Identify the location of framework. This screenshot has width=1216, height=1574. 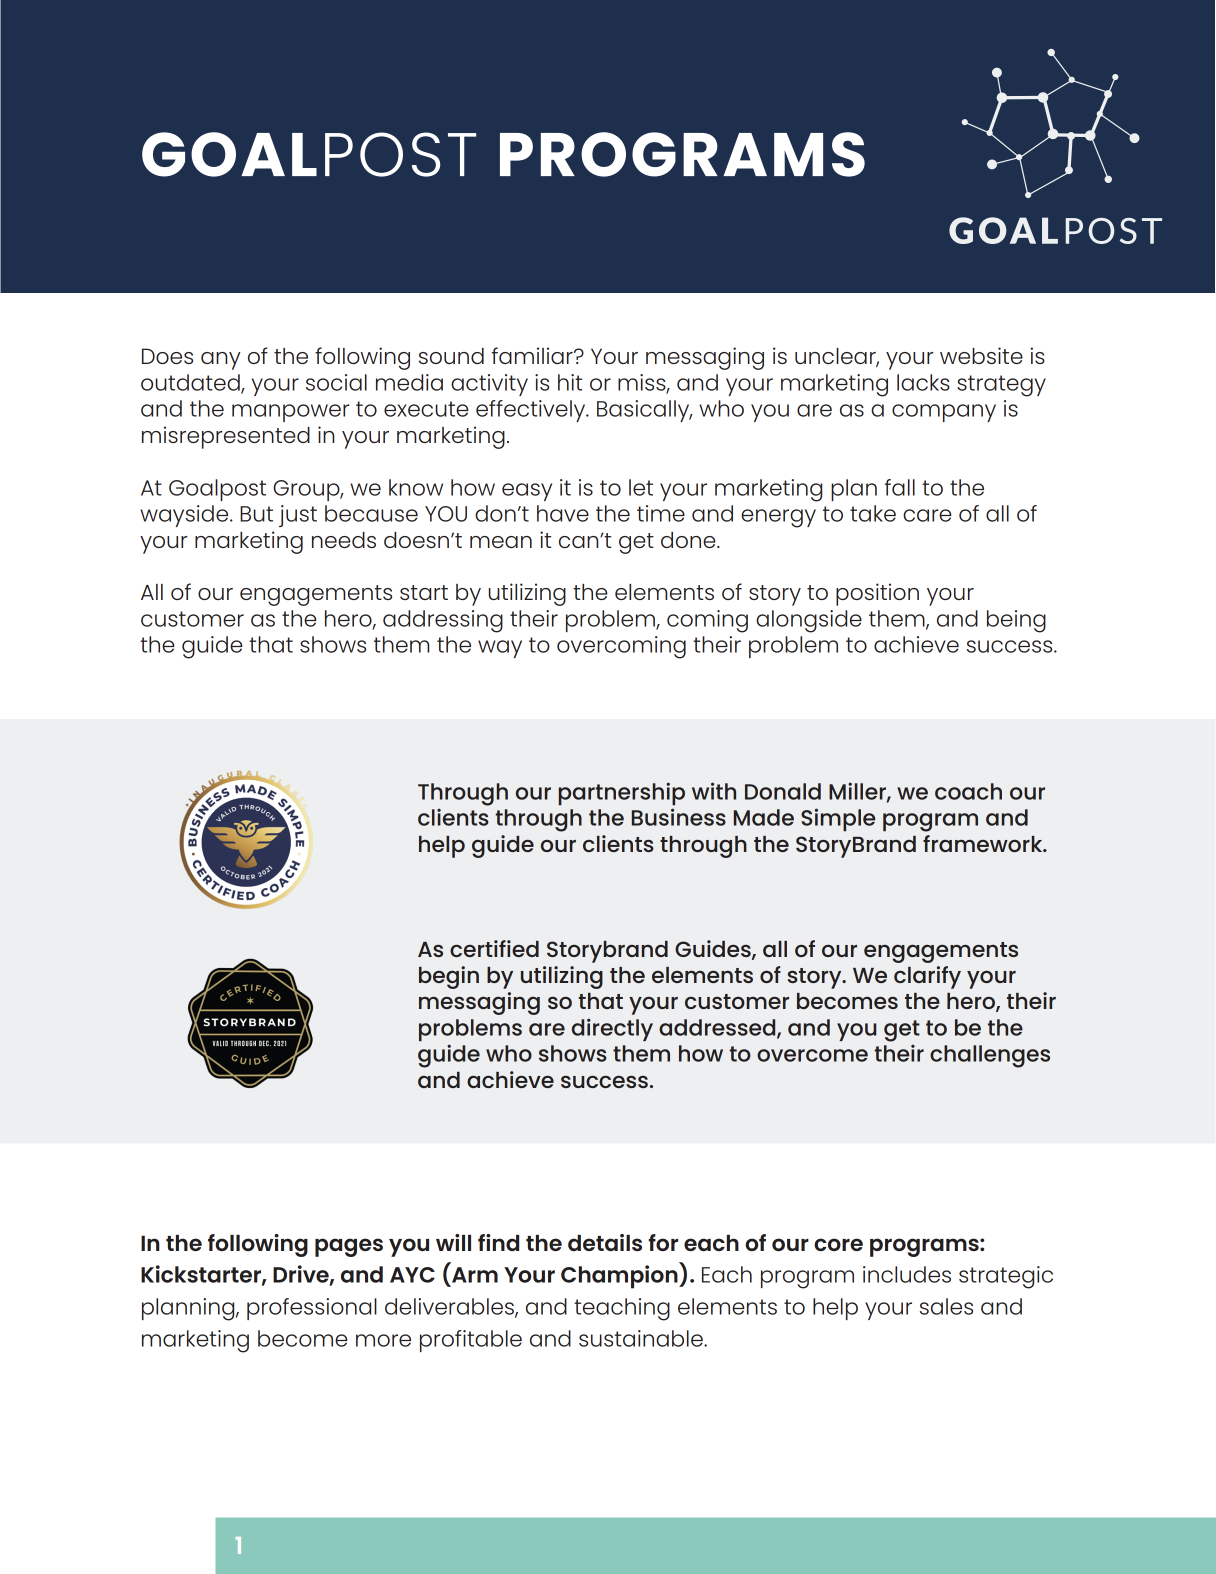
(984, 843).
